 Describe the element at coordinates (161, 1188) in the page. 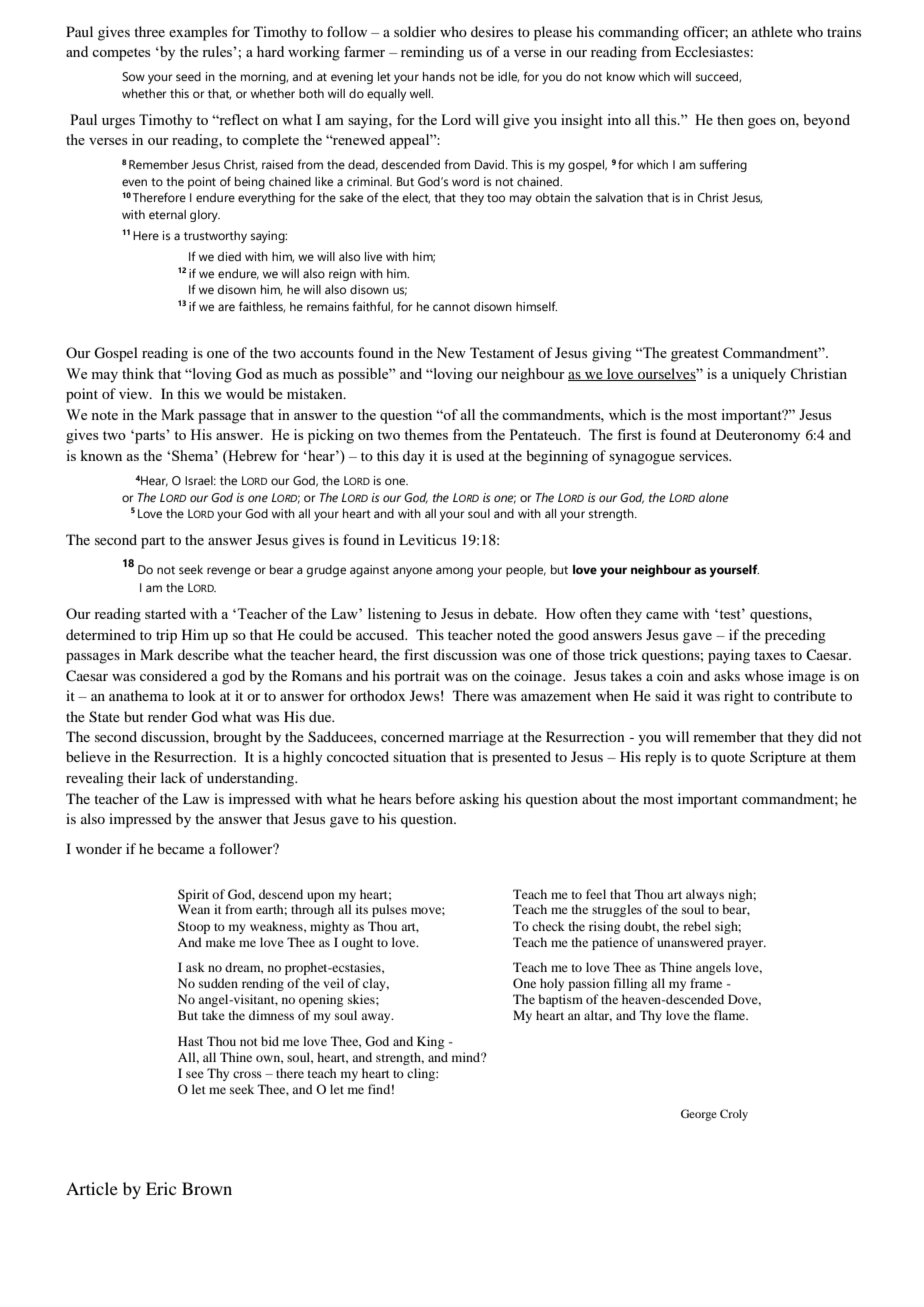

I see `Eric` at that location.
